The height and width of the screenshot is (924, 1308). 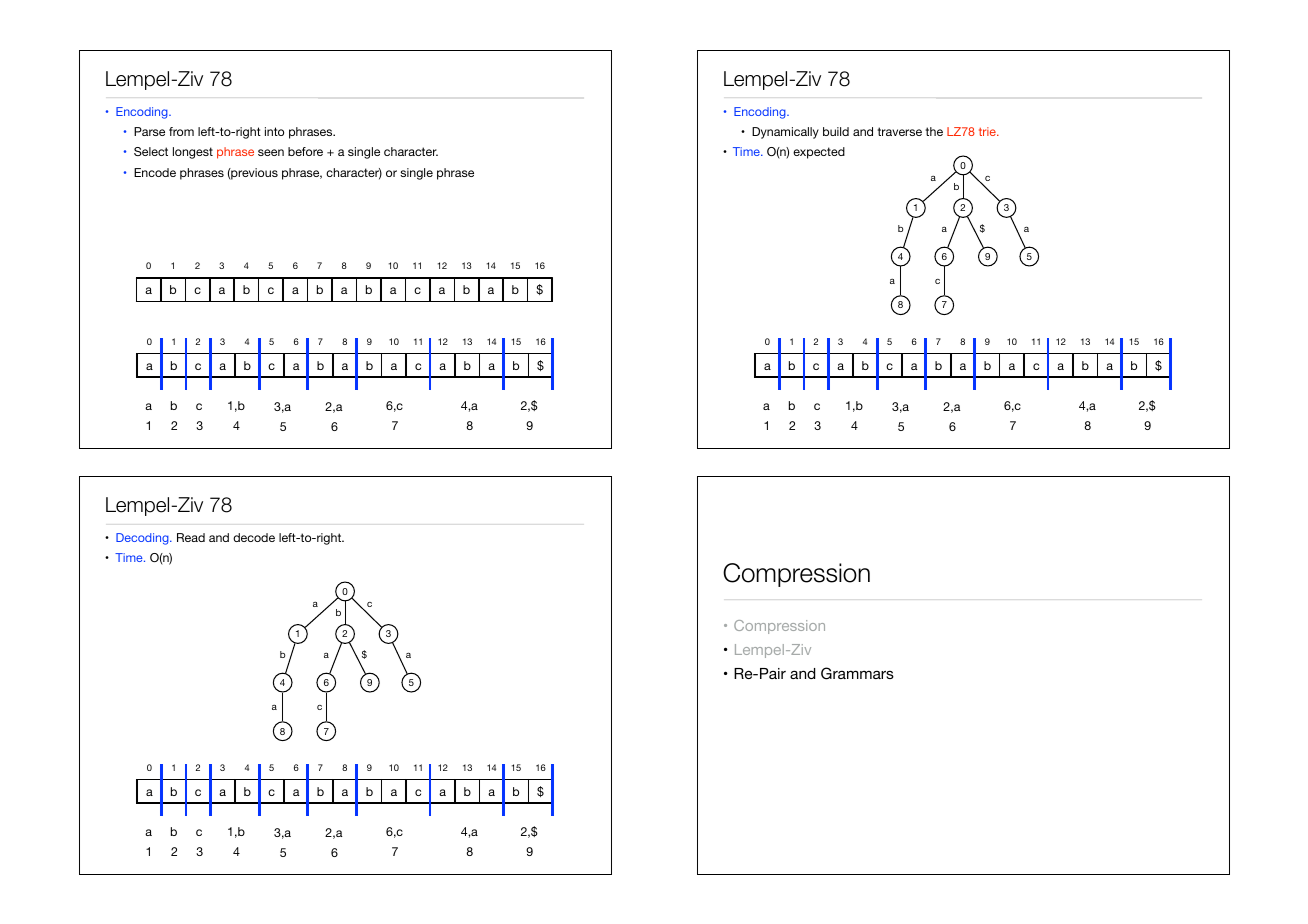 I want to click on build, so click(x=836, y=131).
